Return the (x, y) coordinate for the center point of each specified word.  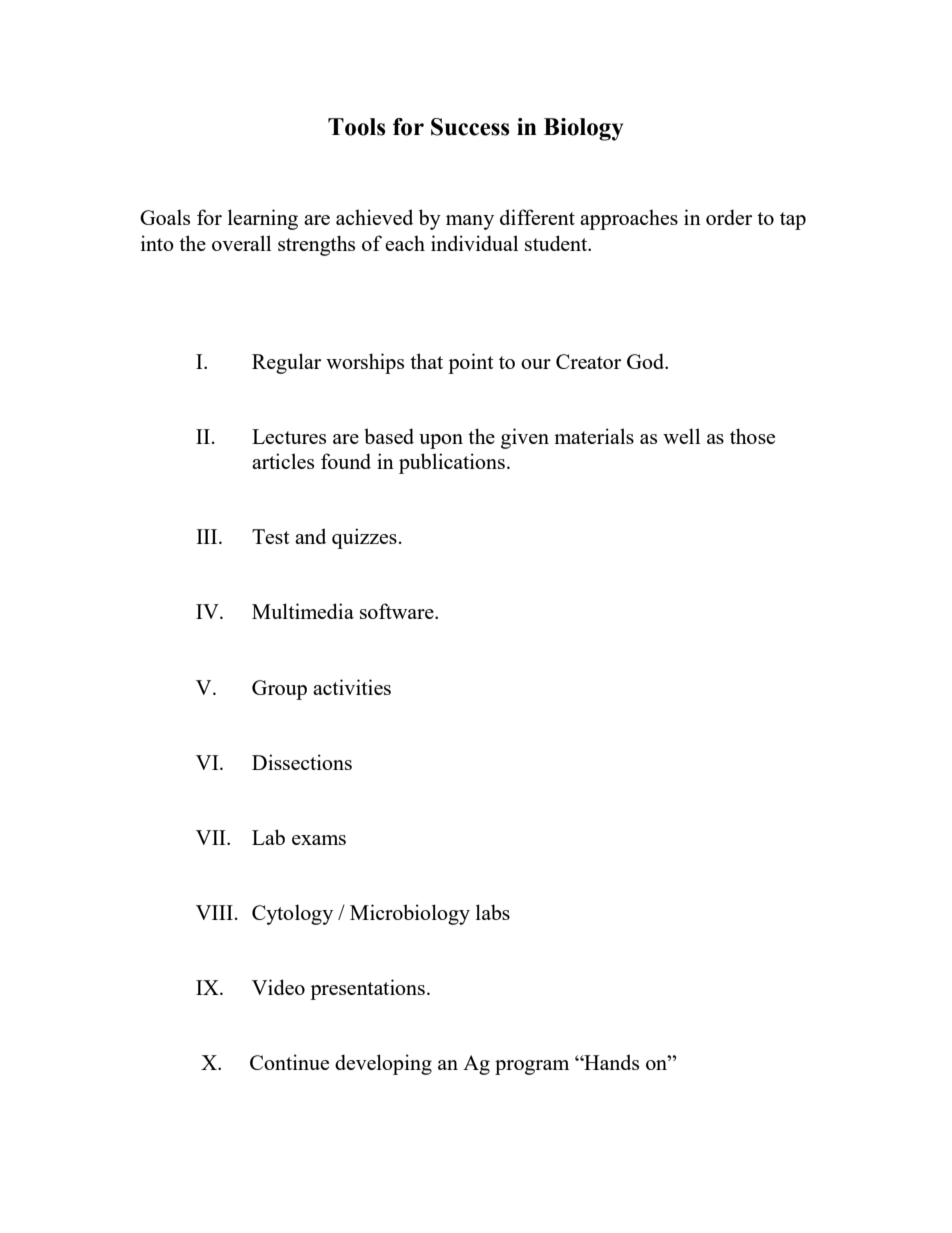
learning (263, 219)
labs (493, 912)
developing (383, 1064)
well (681, 436)
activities (352, 687)
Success (470, 127)
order (729, 217)
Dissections (302, 762)
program (532, 1067)
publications (452, 463)
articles (283, 461)
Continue (289, 1062)
